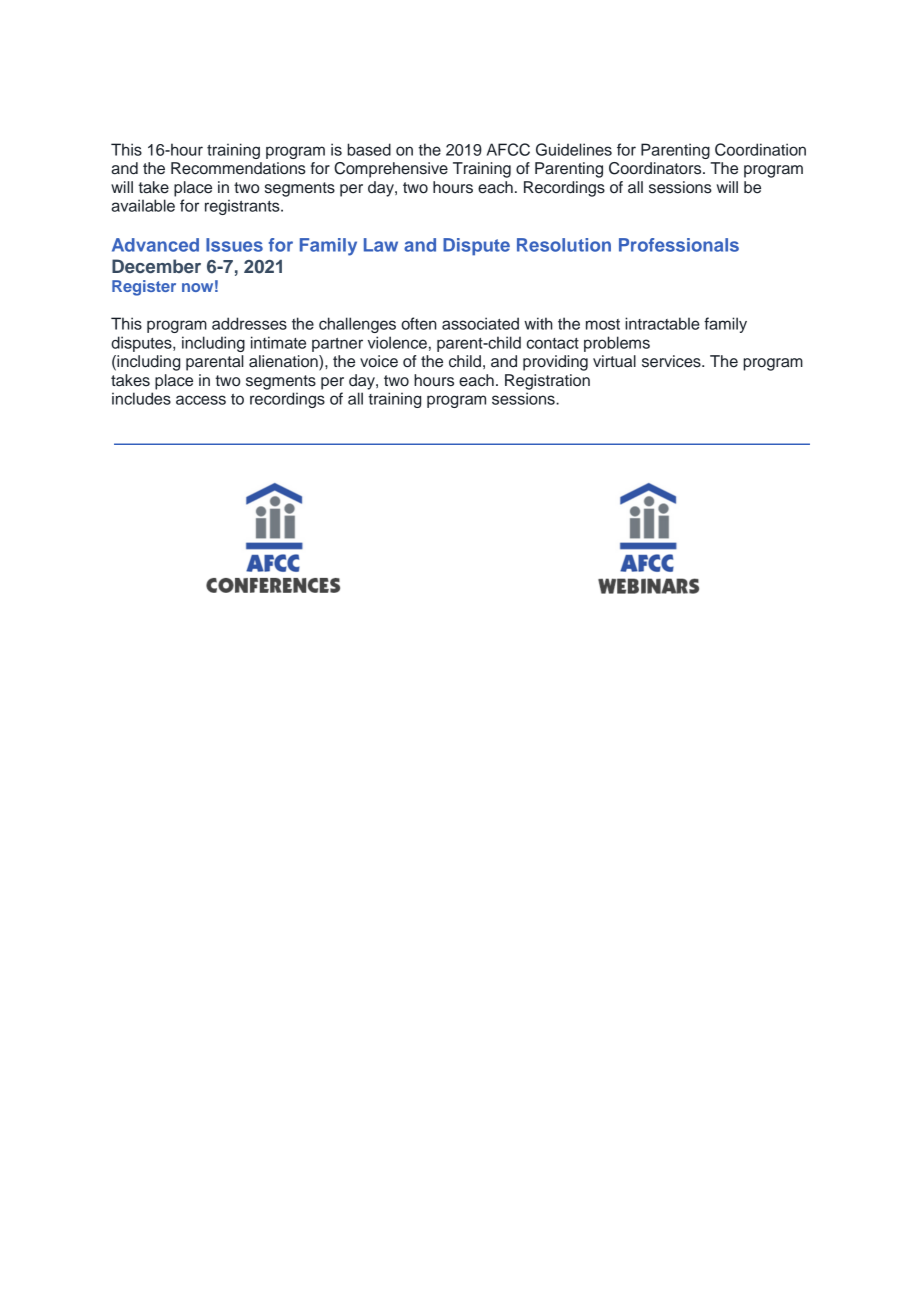 This screenshot has height=1308, width=924. I want to click on intractable, so click(662, 323).
